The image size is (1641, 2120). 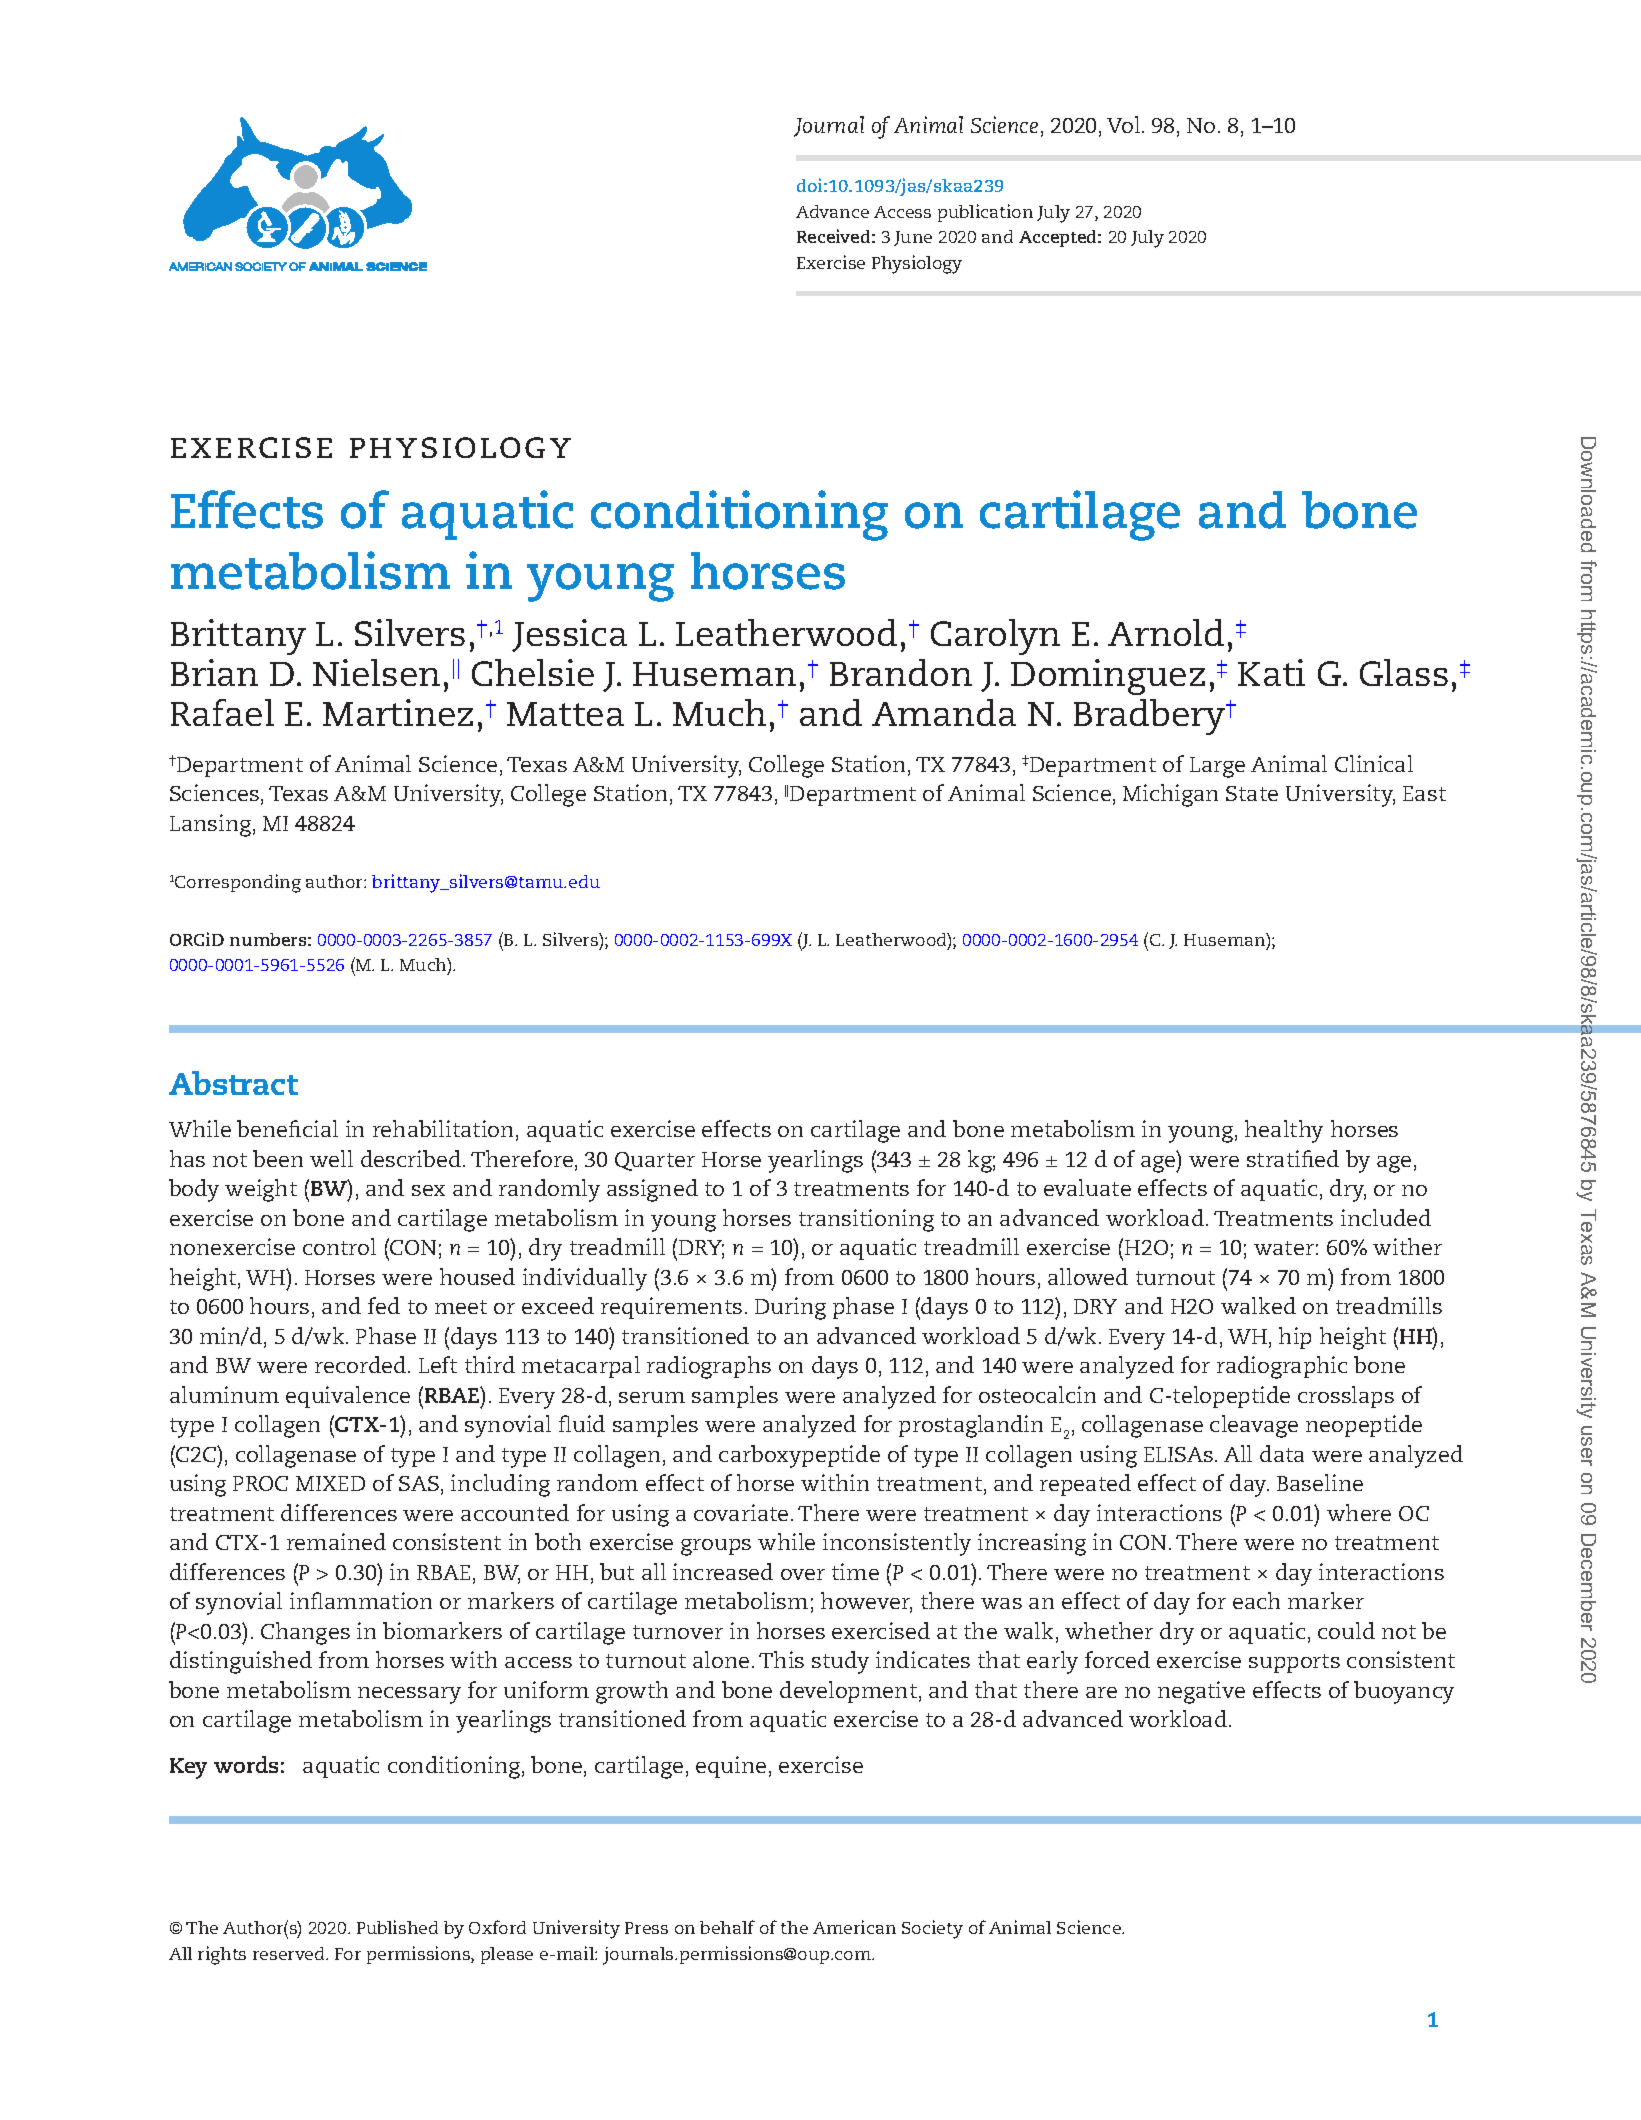 What do you see at coordinates (397, 1927) in the document?
I see `Published` at bounding box center [397, 1927].
